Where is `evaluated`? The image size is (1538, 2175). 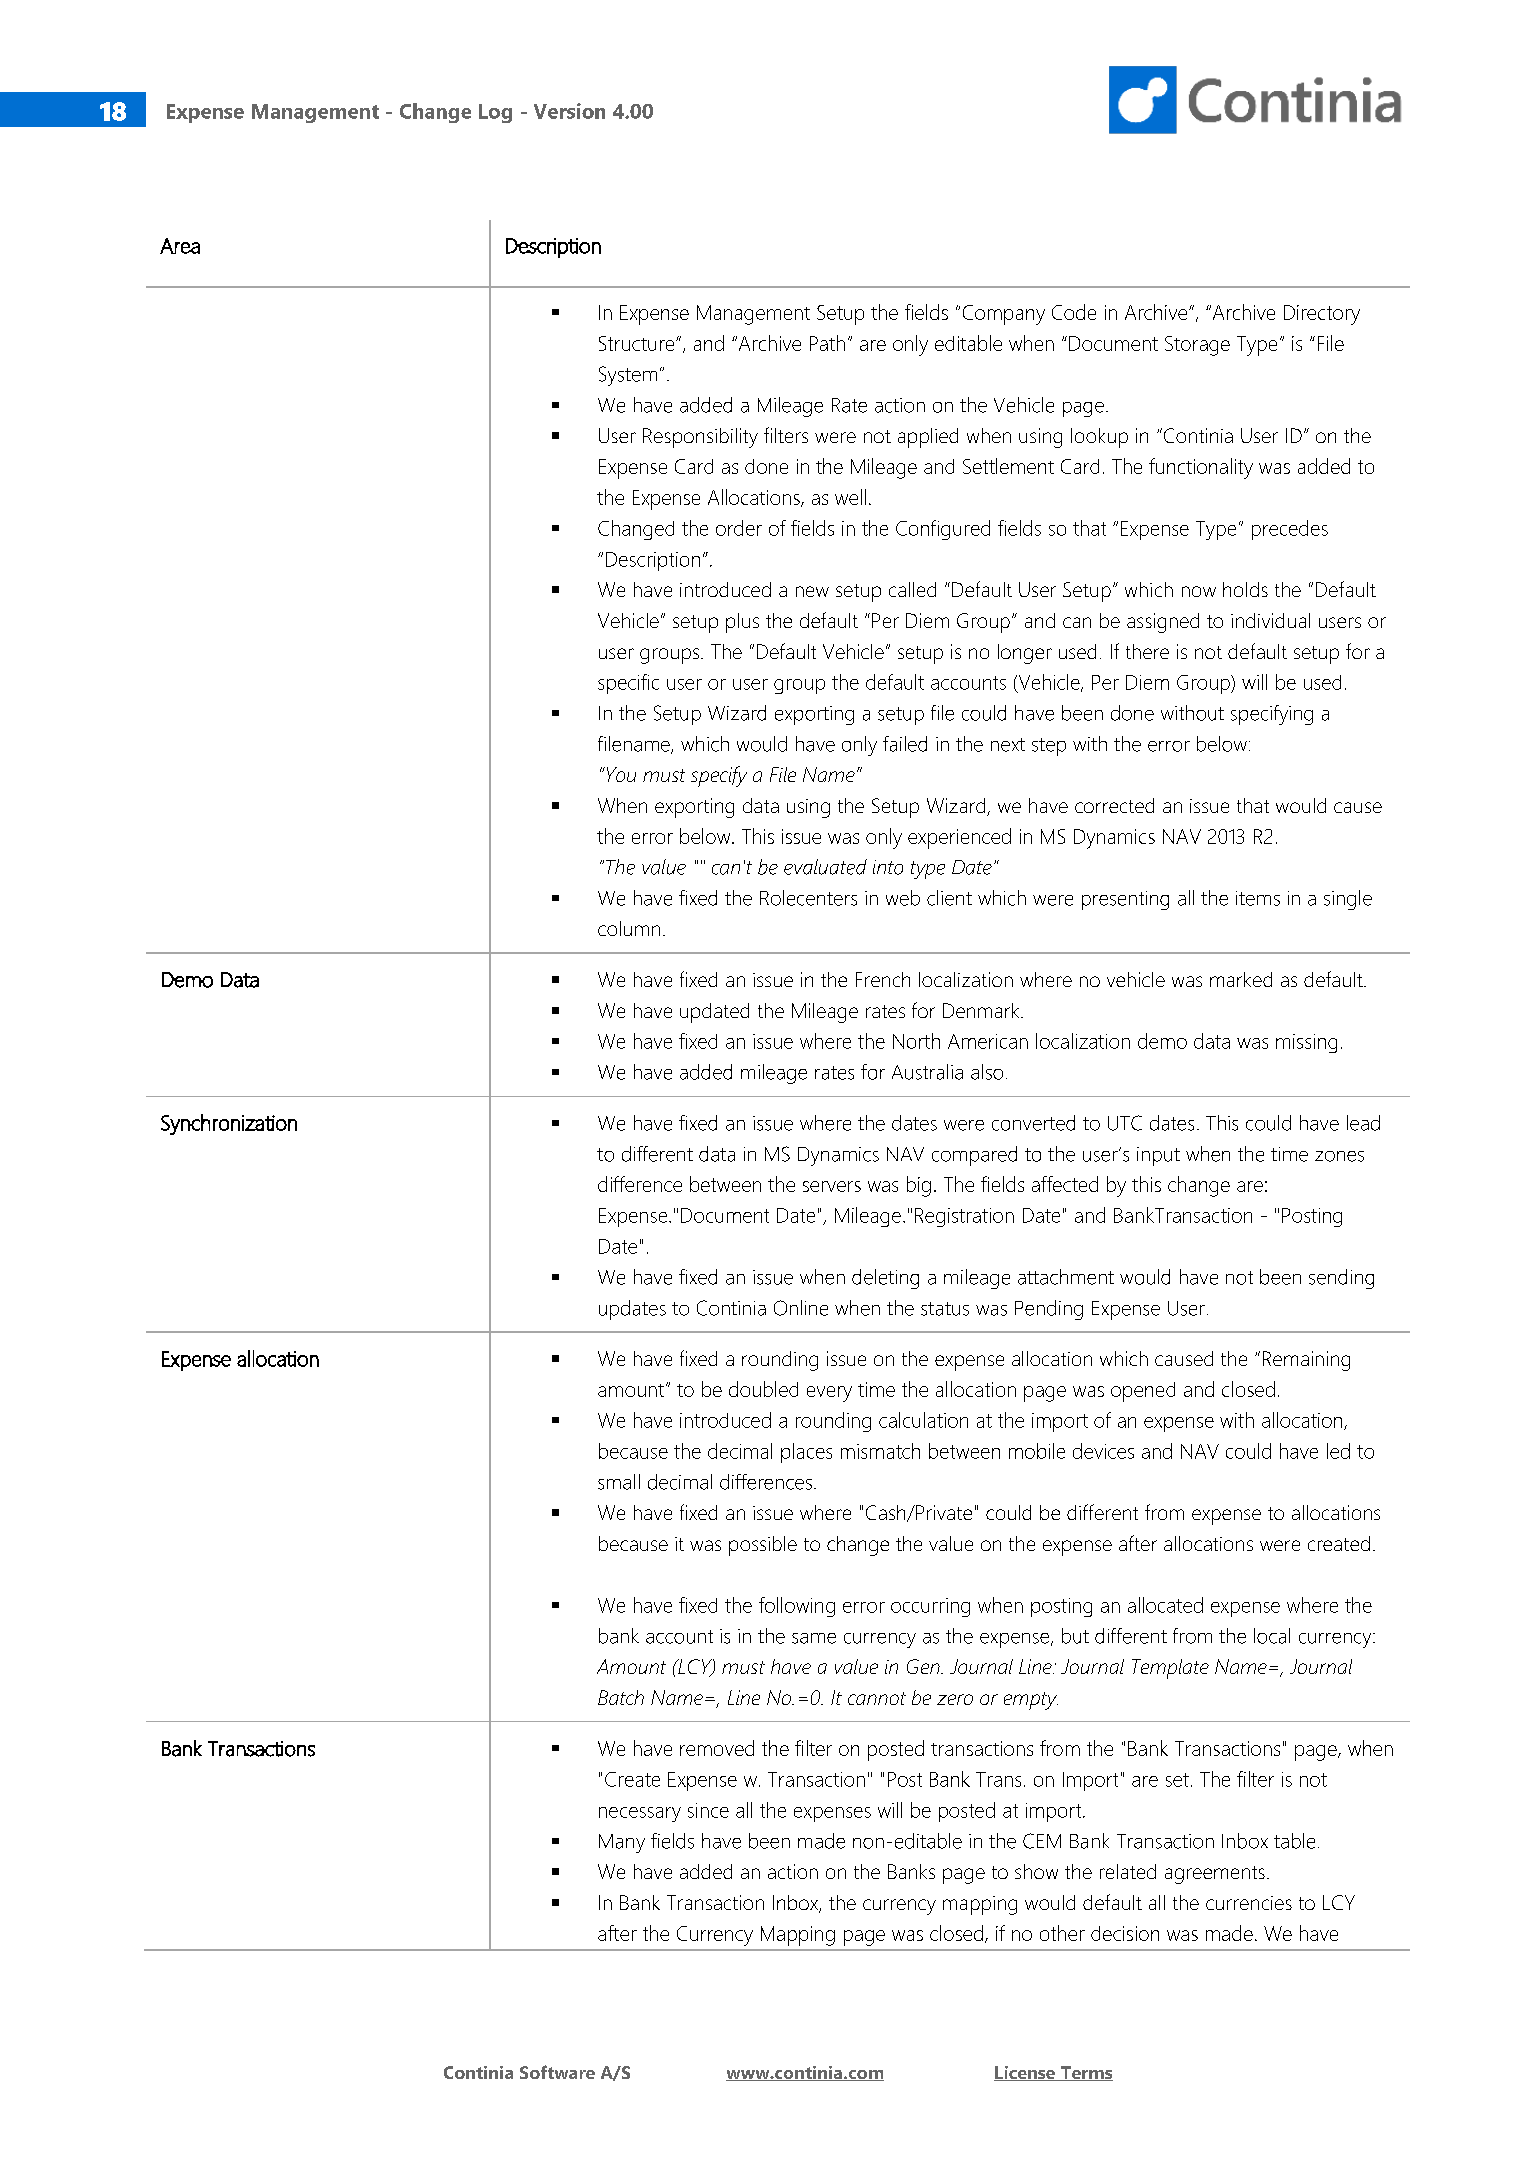 evaluated is located at coordinates (825, 867).
